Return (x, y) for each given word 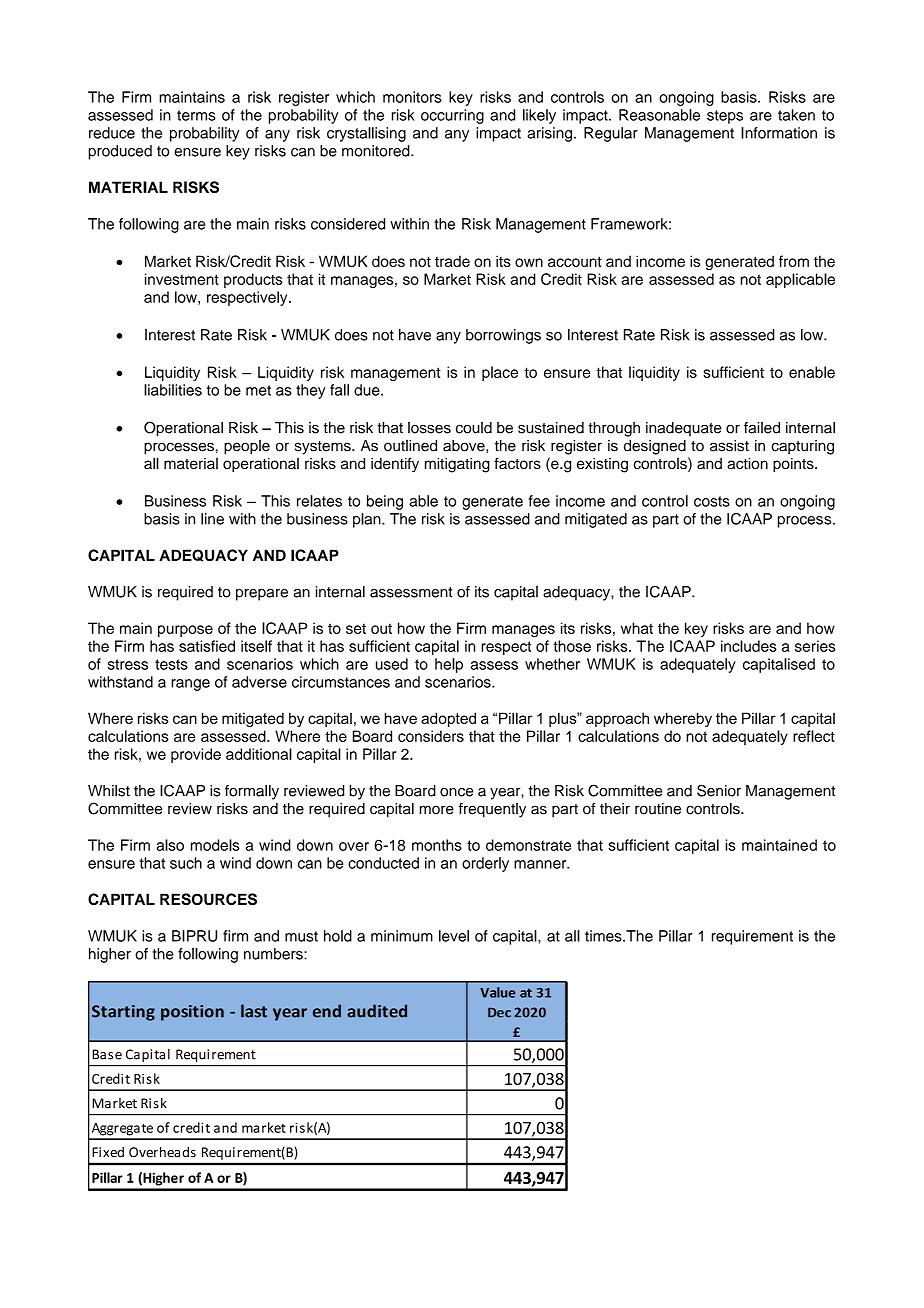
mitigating (457, 465)
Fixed (108, 1152)
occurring (452, 116)
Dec (499, 1012)
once (456, 792)
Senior (719, 790)
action (747, 463)
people (247, 447)
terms (196, 115)
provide (196, 755)
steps (725, 117)
